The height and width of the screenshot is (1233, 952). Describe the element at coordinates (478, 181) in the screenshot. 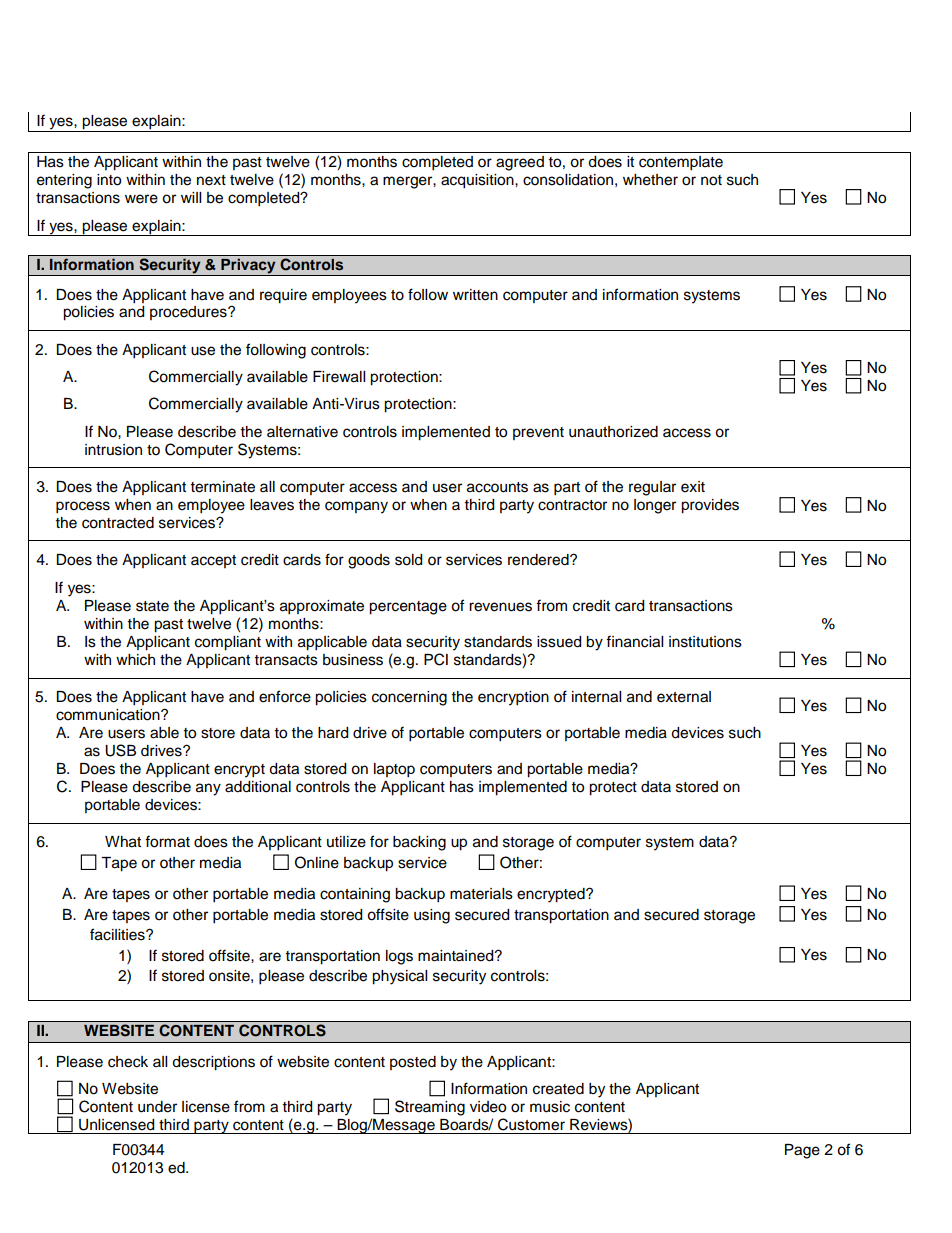

I see `acquisition` at that location.
